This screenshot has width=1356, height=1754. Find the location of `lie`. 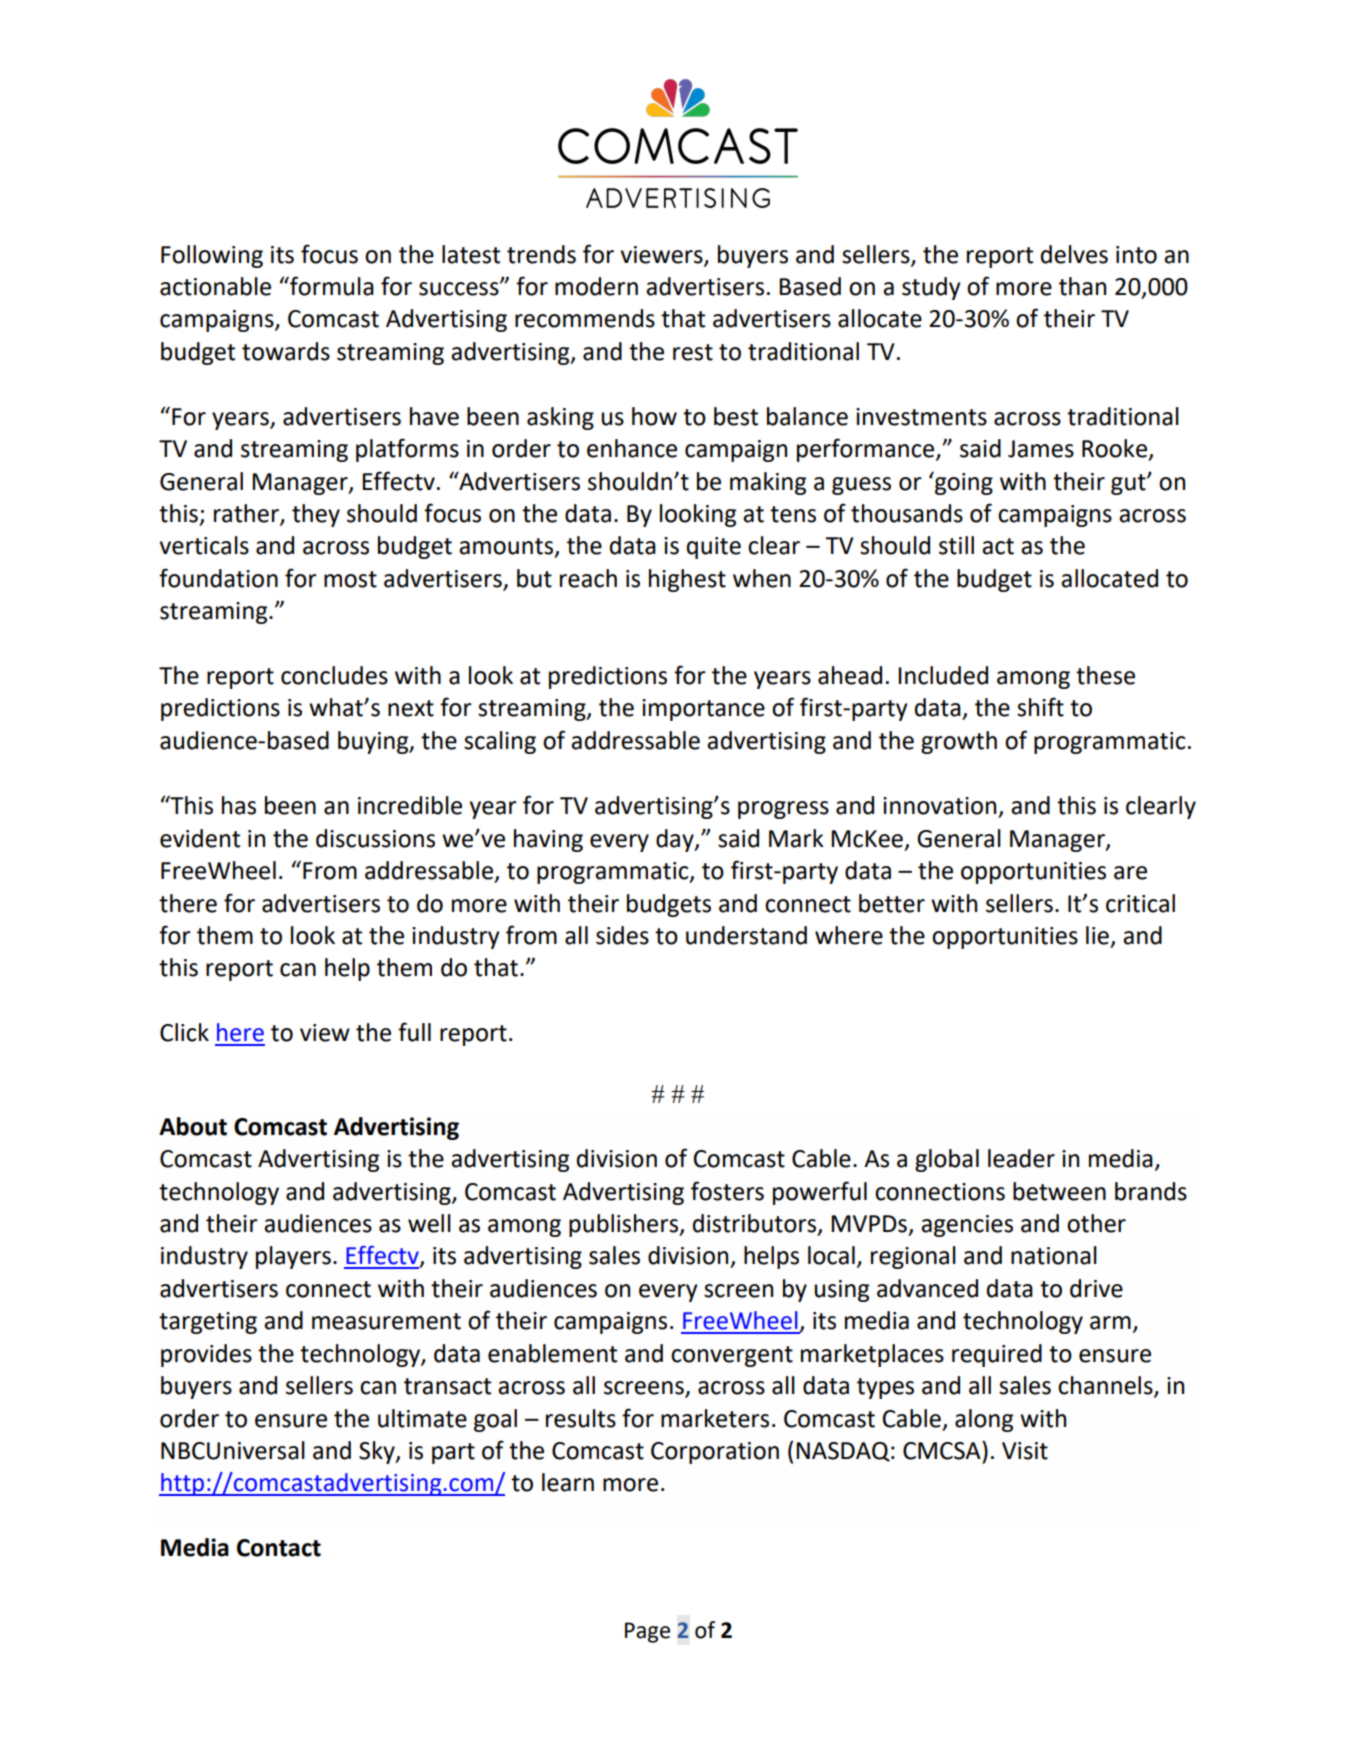

lie is located at coordinates (1097, 935).
